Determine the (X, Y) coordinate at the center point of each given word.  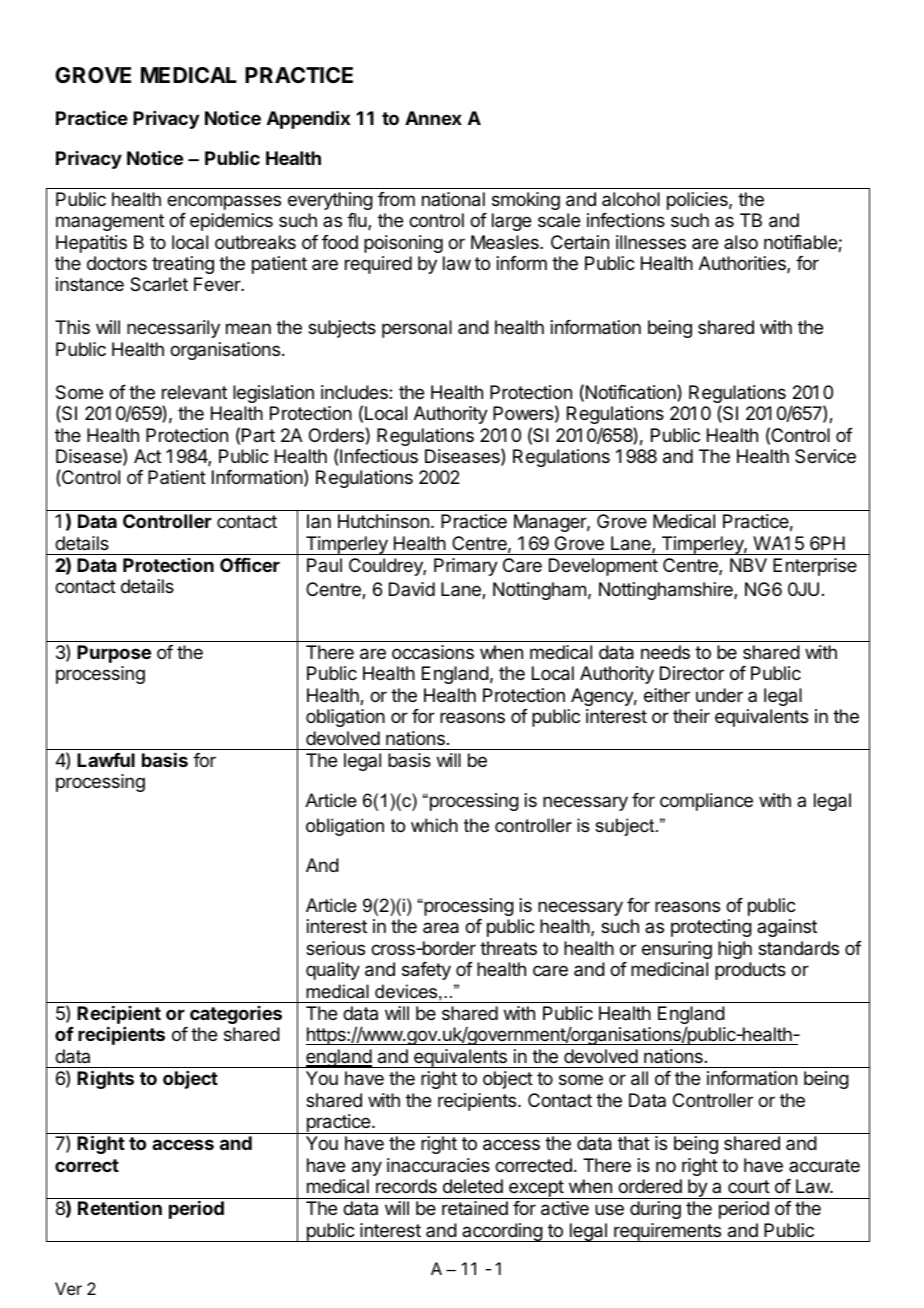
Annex (433, 118)
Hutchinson (383, 521)
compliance (706, 802)
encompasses (224, 202)
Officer (250, 565)
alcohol (631, 199)
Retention (120, 1208)
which (434, 825)
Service (825, 456)
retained (475, 1208)
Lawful (106, 760)
